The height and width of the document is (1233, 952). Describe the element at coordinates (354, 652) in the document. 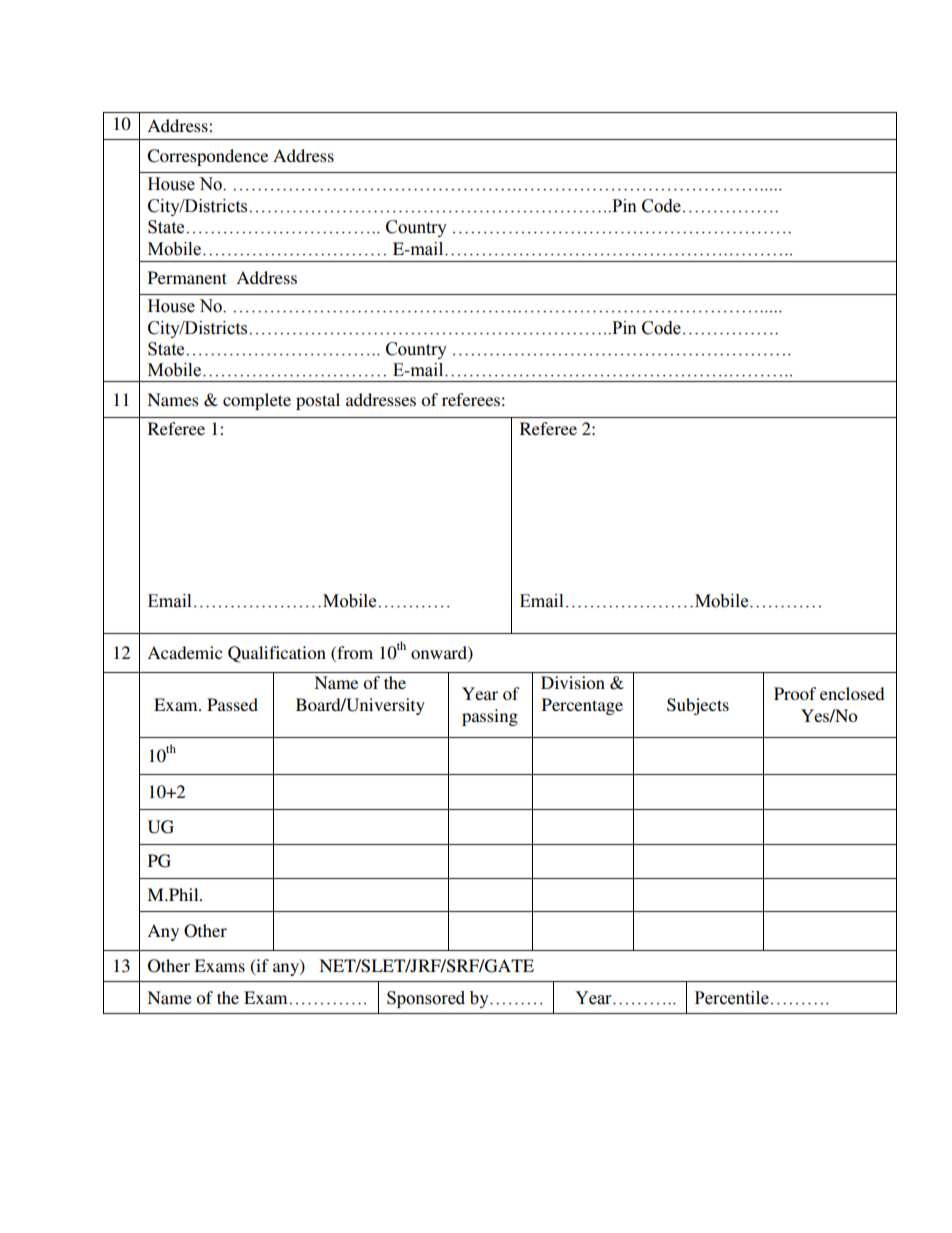

I see `from` at that location.
